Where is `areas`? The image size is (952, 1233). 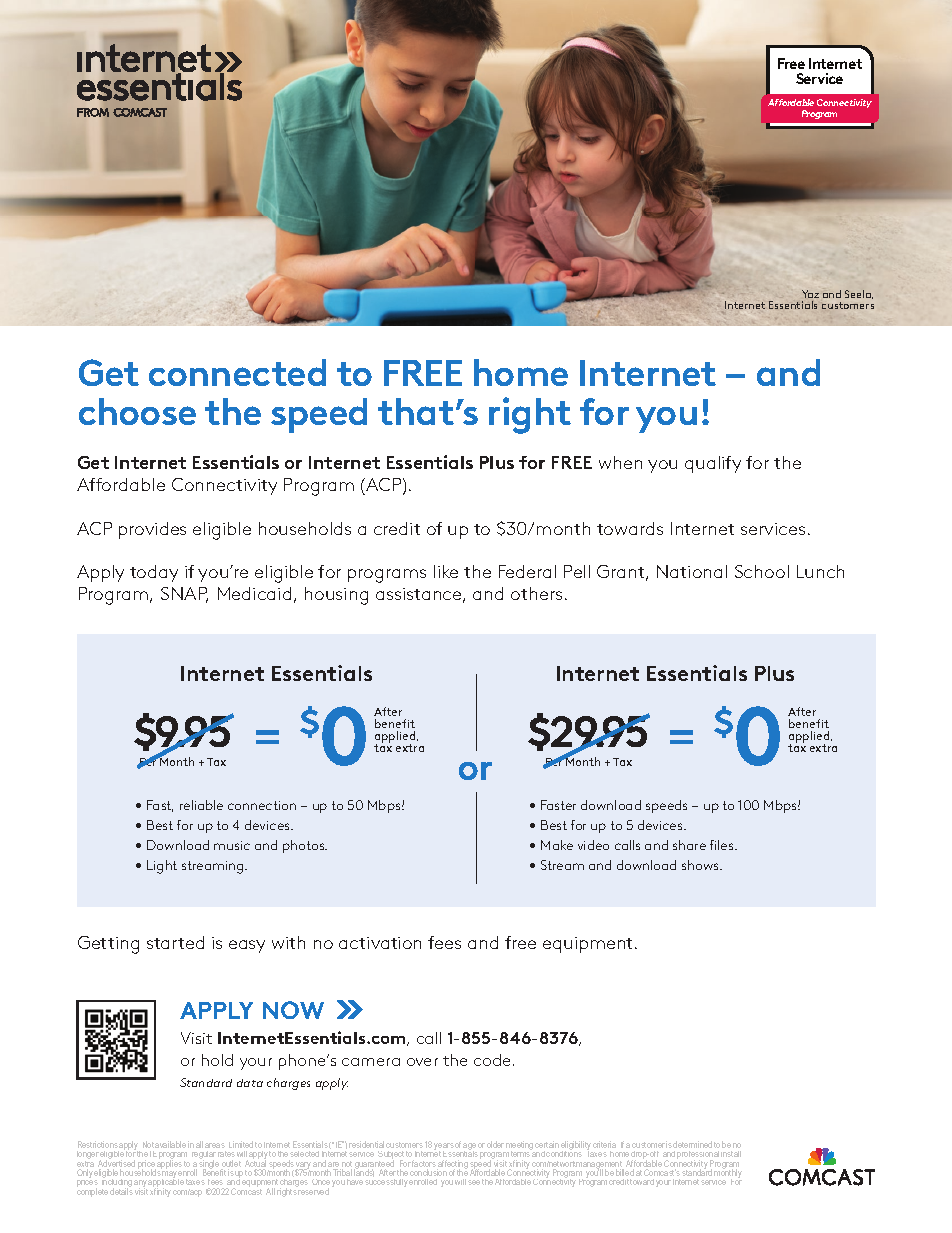
areas is located at coordinates (215, 1145).
